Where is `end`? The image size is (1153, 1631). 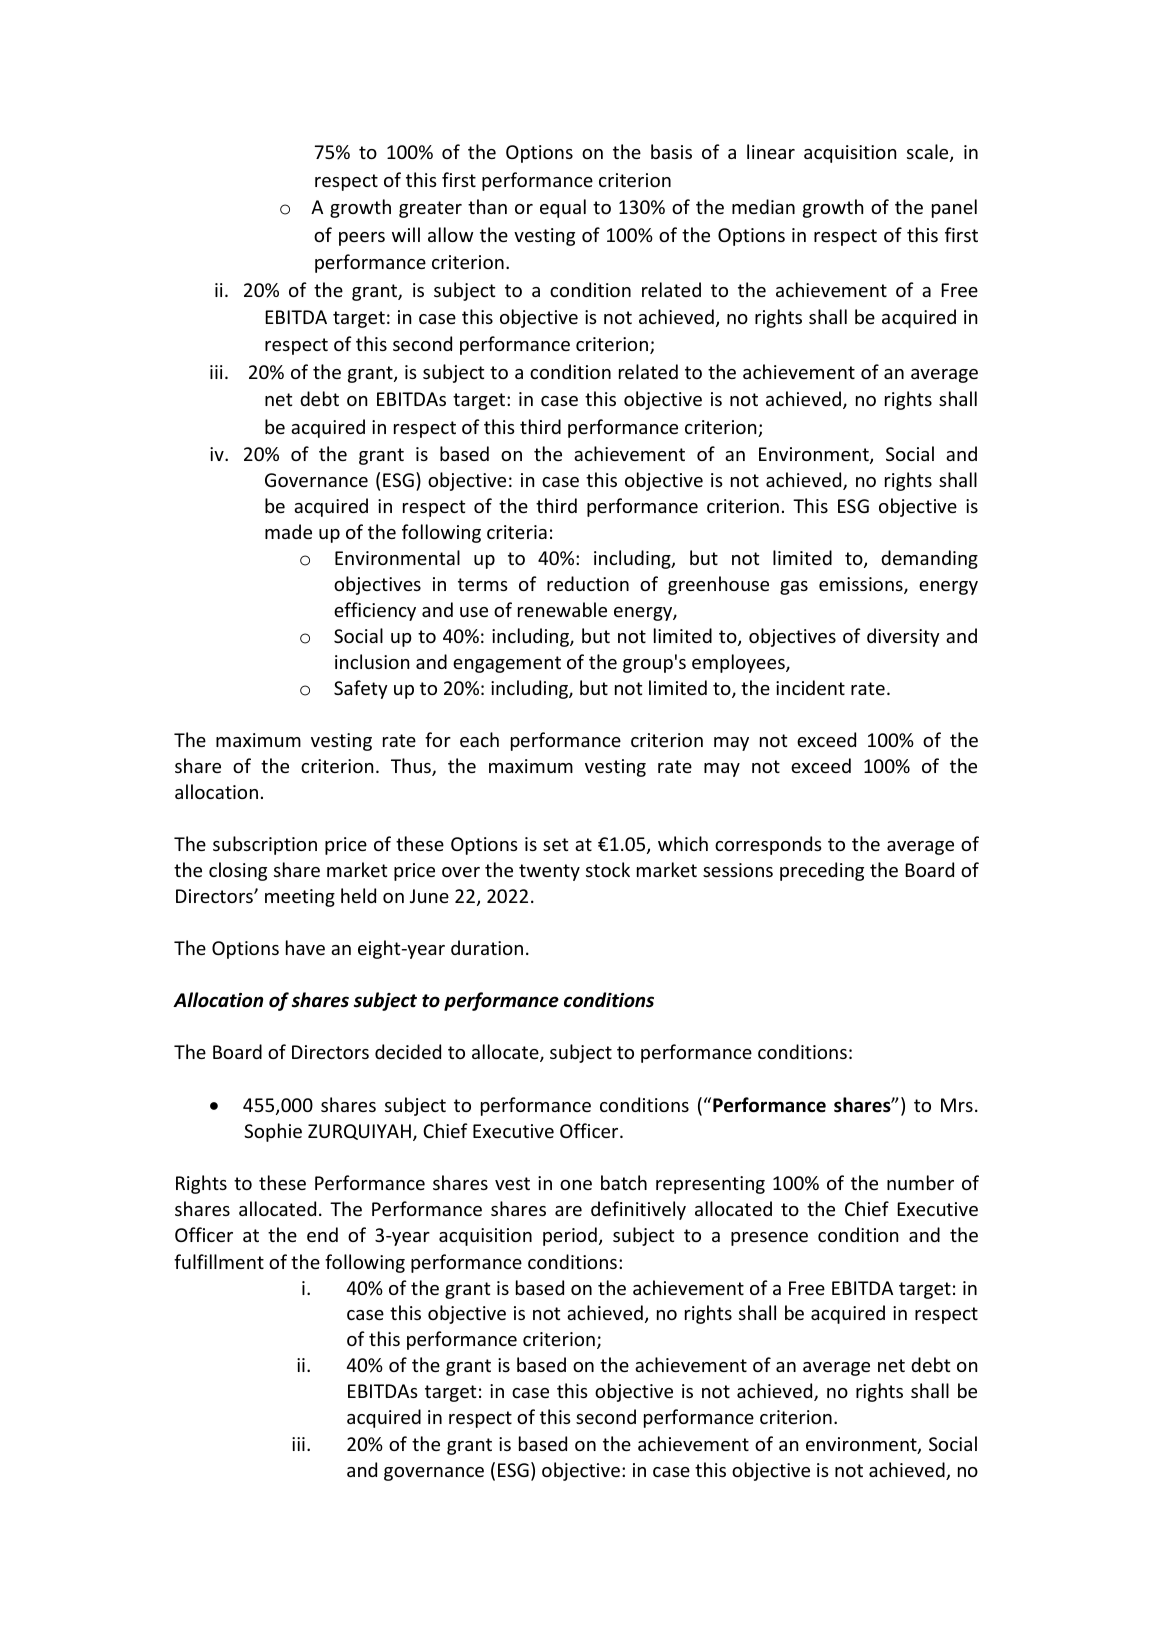 end is located at coordinates (322, 1234).
